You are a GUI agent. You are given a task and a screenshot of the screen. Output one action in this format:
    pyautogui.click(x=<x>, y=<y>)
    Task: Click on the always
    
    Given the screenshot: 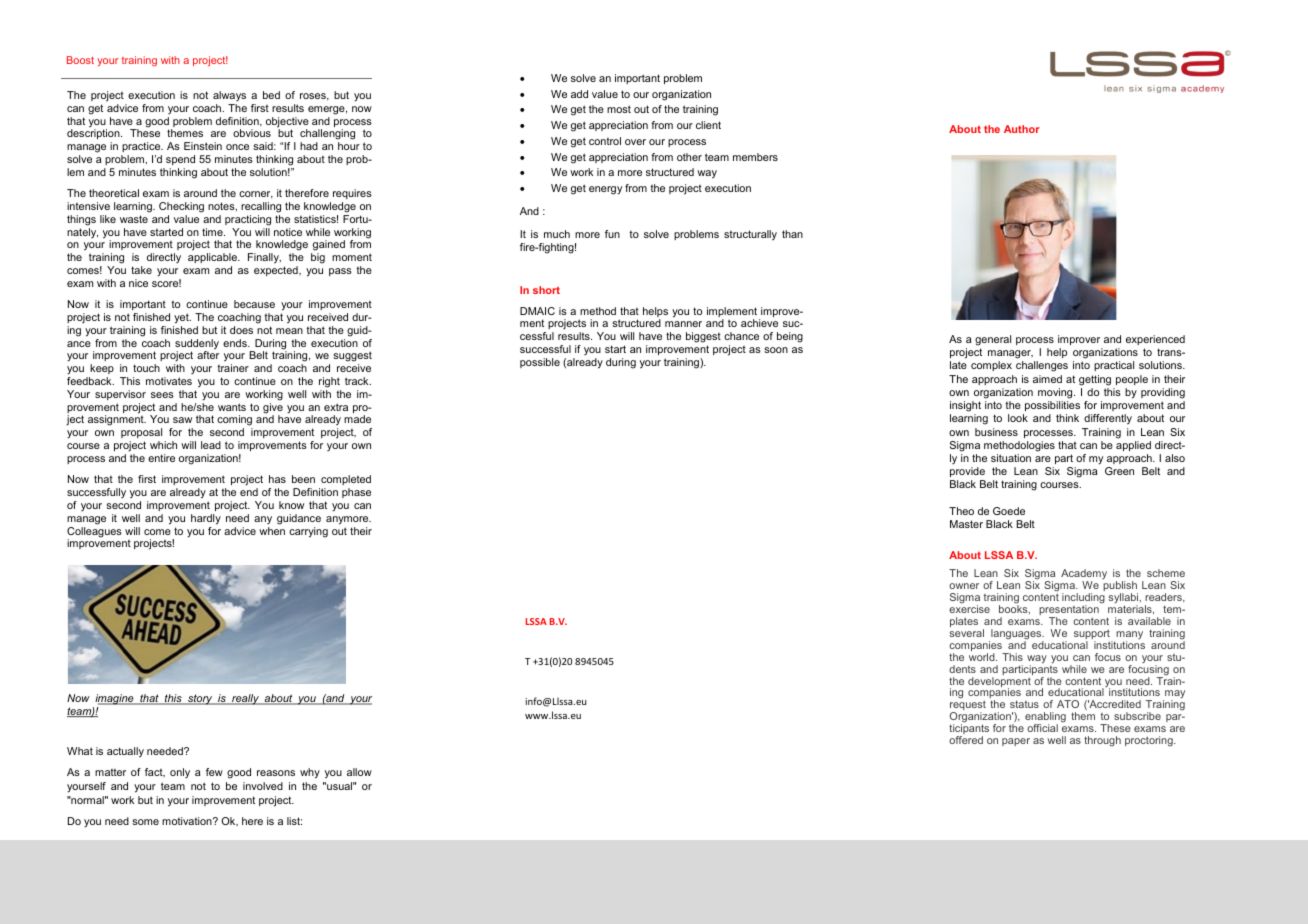 What is the action you would take?
    pyautogui.click(x=229, y=96)
